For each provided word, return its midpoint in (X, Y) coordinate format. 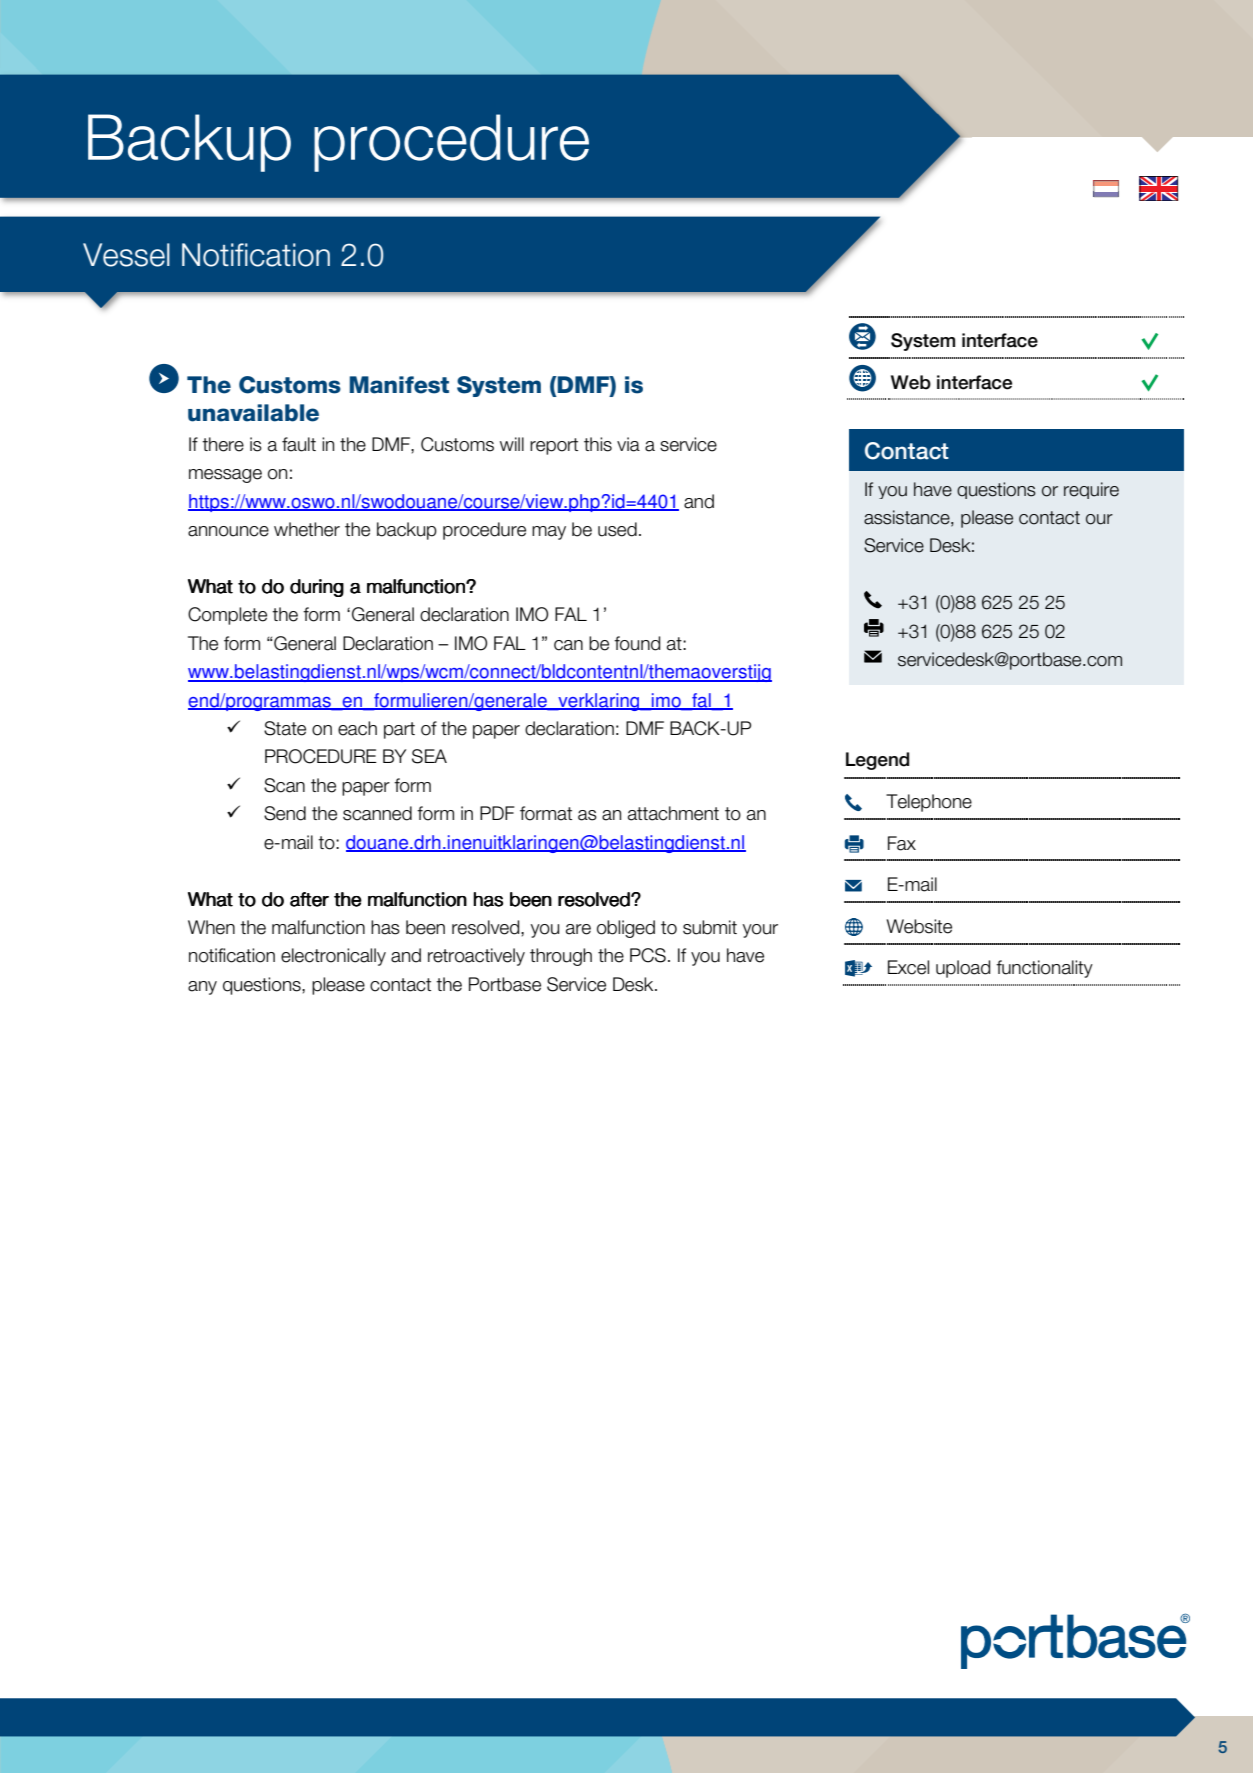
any (202, 988)
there (223, 444)
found (637, 643)
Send (285, 813)
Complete (227, 616)
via (628, 444)
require (1091, 490)
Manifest (399, 385)
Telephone (929, 803)
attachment (673, 813)
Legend (877, 761)
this (598, 444)
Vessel (126, 255)
